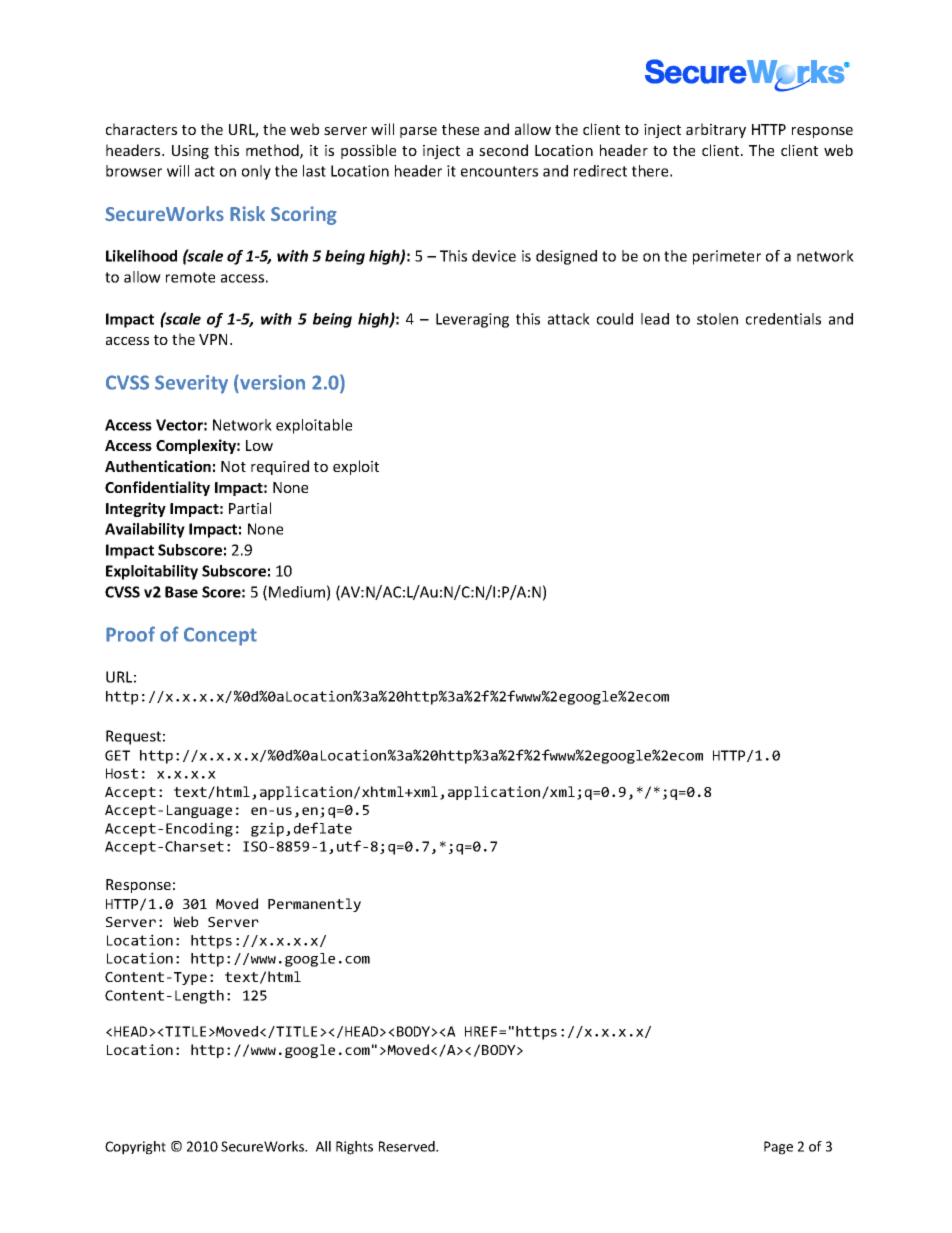 This page has height=1233, width=952. What do you see at coordinates (250, 508) in the page?
I see `Partial` at bounding box center [250, 508].
